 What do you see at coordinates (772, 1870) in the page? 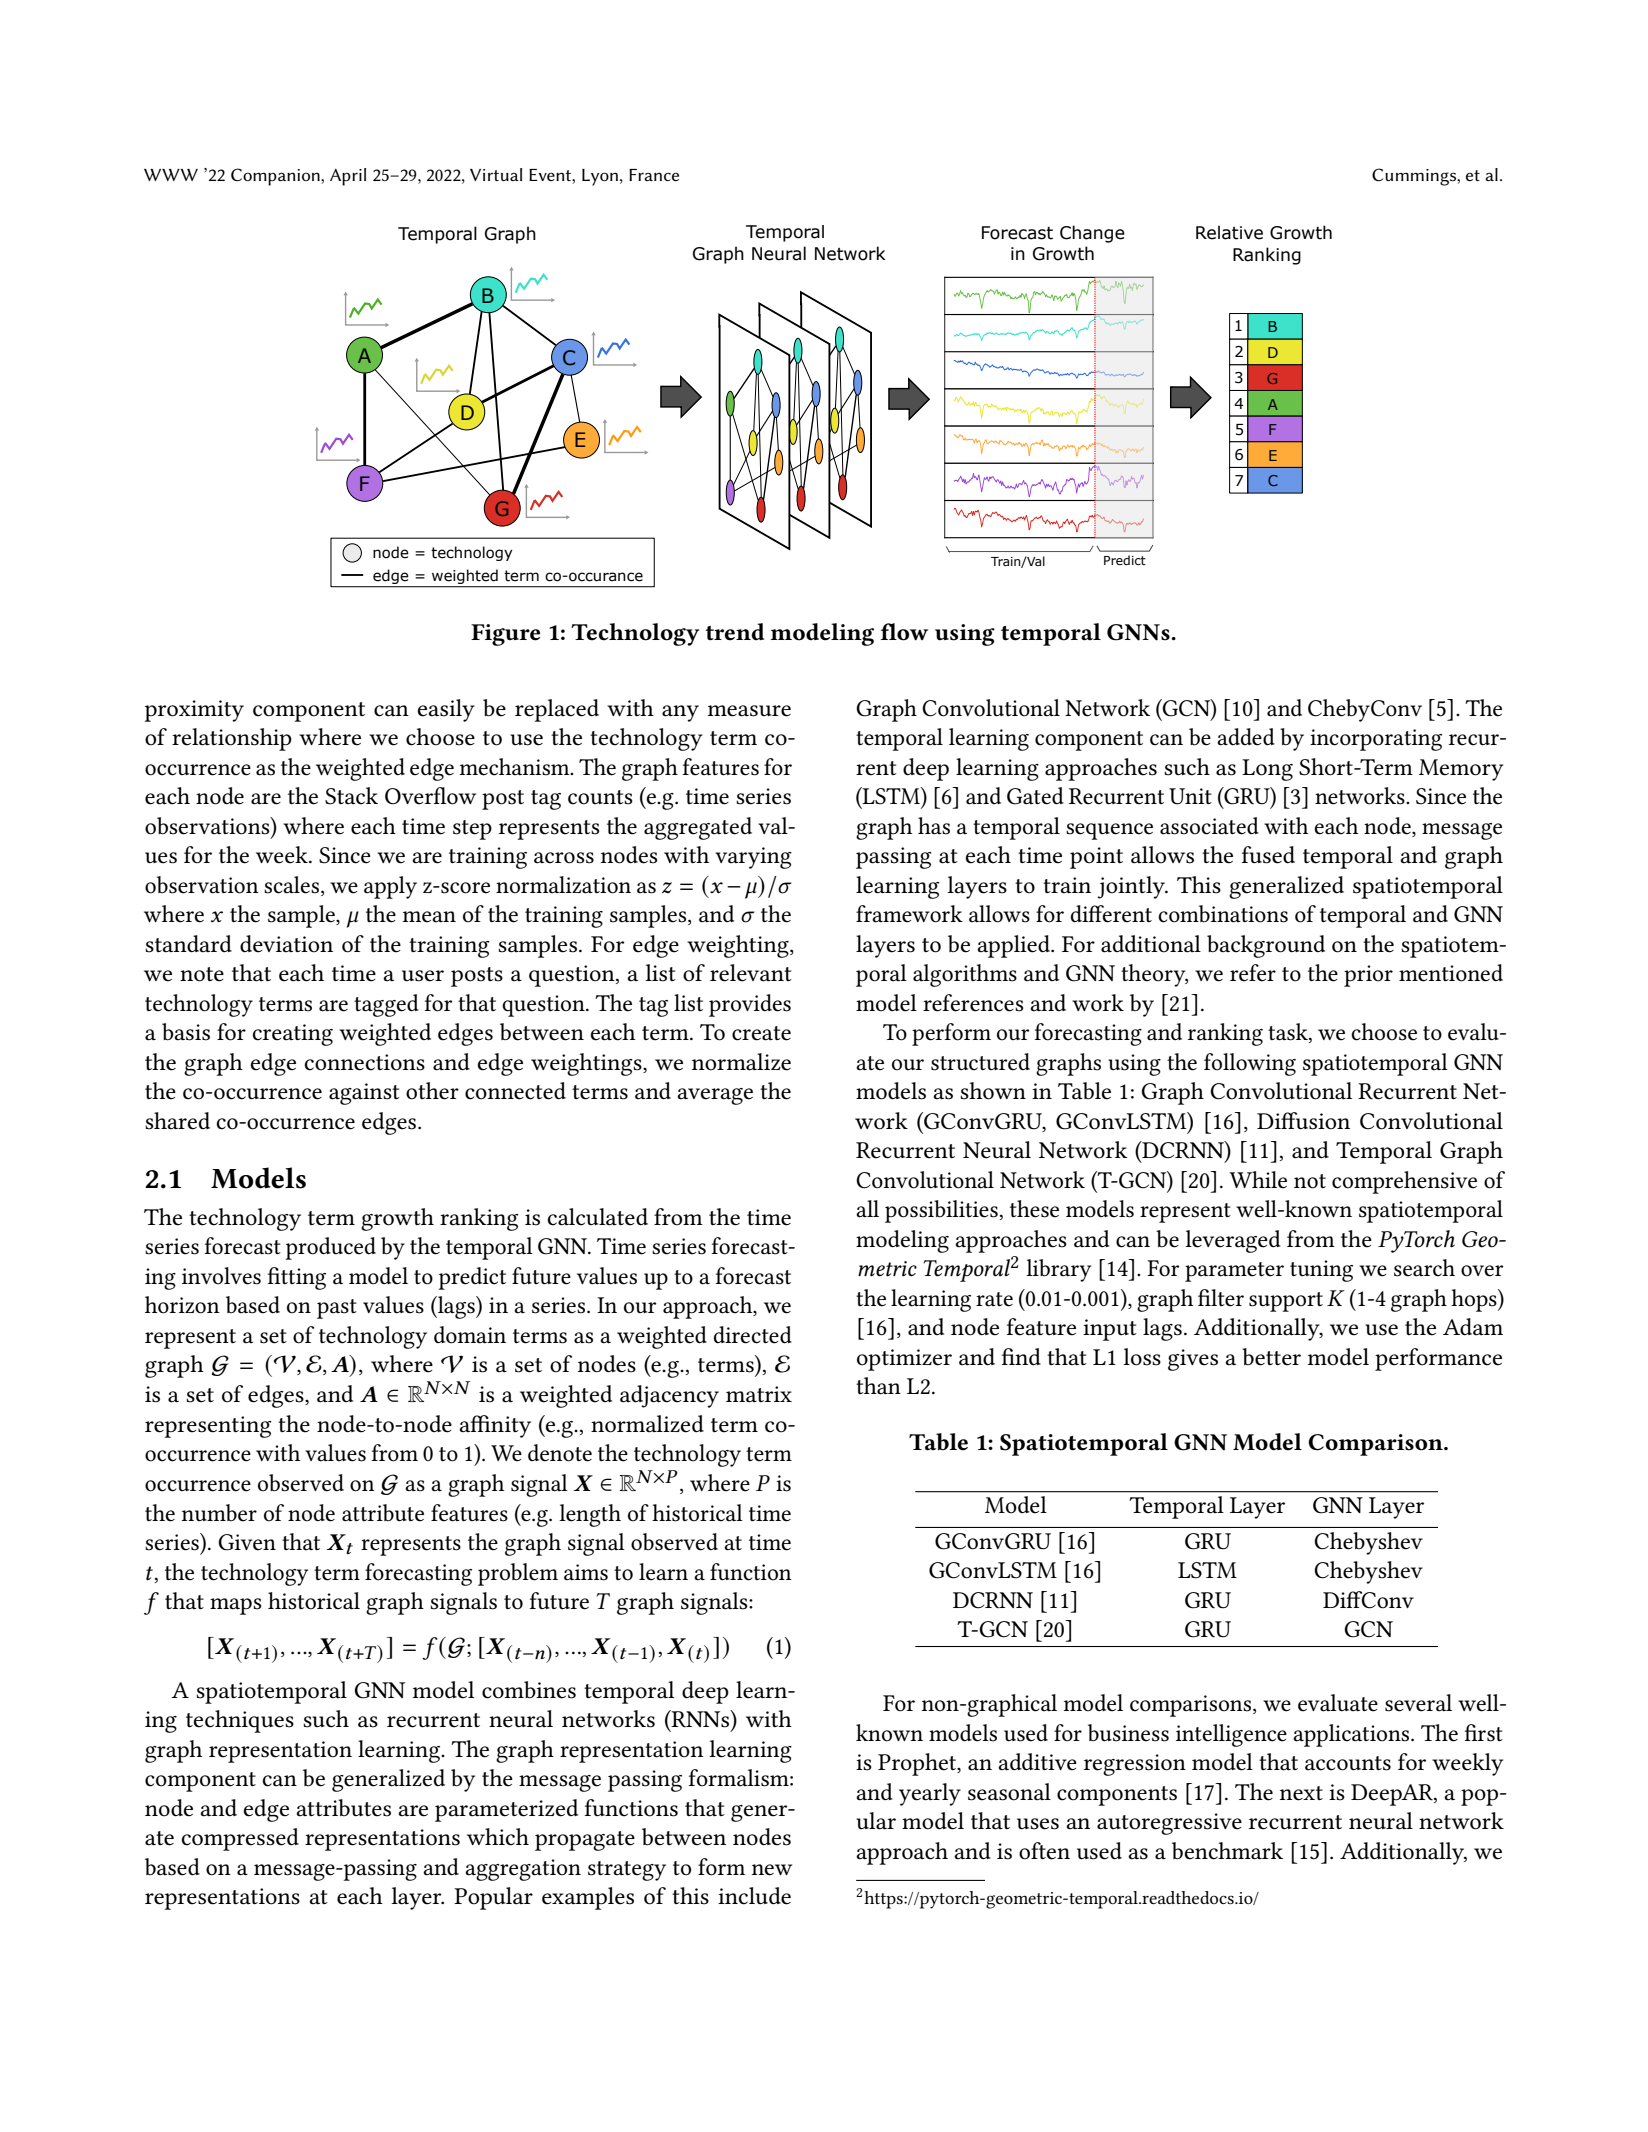
I see `new` at bounding box center [772, 1870].
